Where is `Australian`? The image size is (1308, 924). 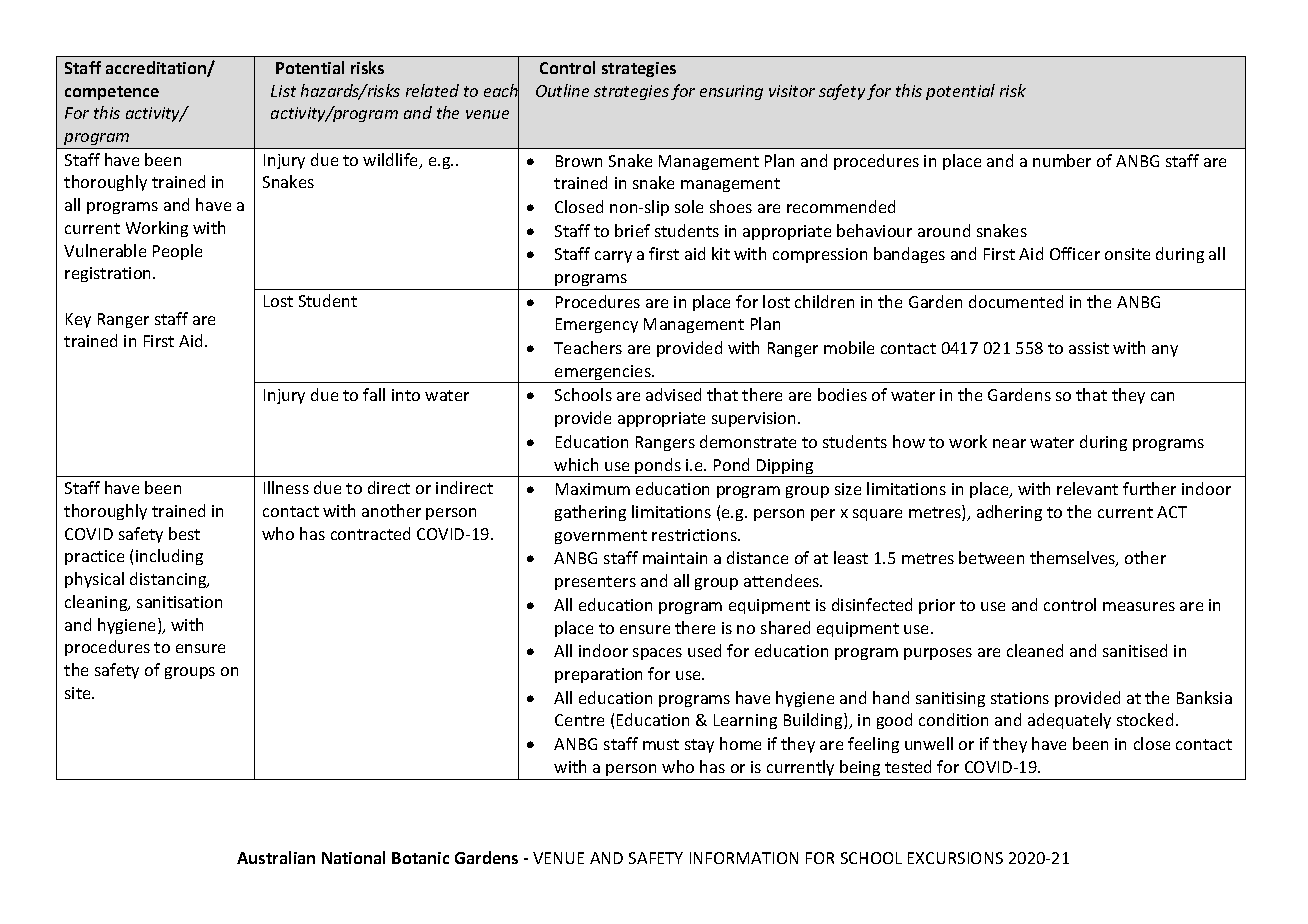
Australian is located at coordinates (276, 857).
